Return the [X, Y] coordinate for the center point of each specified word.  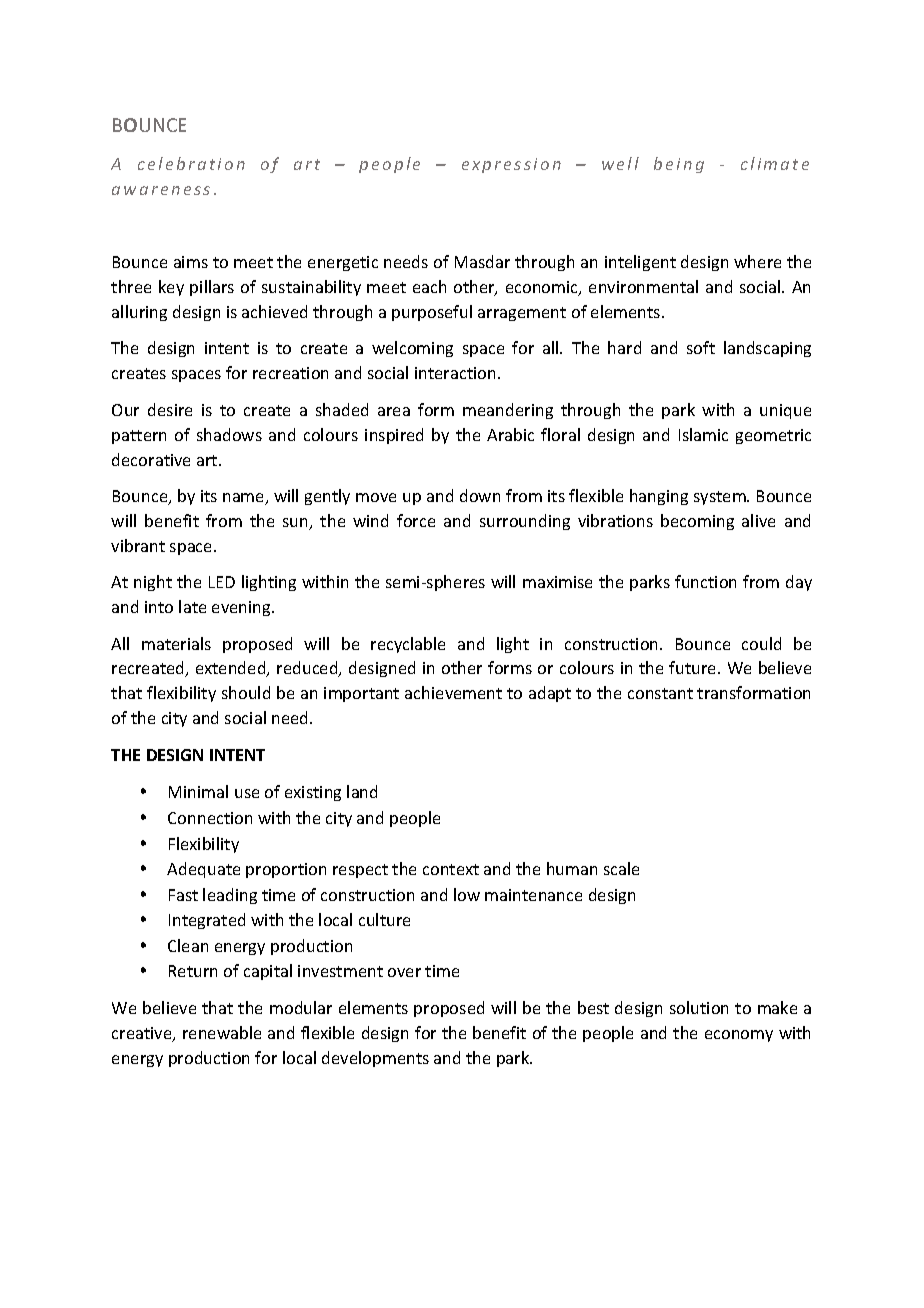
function [705, 581]
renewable [222, 1032]
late [192, 606]
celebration [191, 163]
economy [739, 1036]
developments [375, 1059]
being [679, 165]
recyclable [408, 645]
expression [511, 165]
